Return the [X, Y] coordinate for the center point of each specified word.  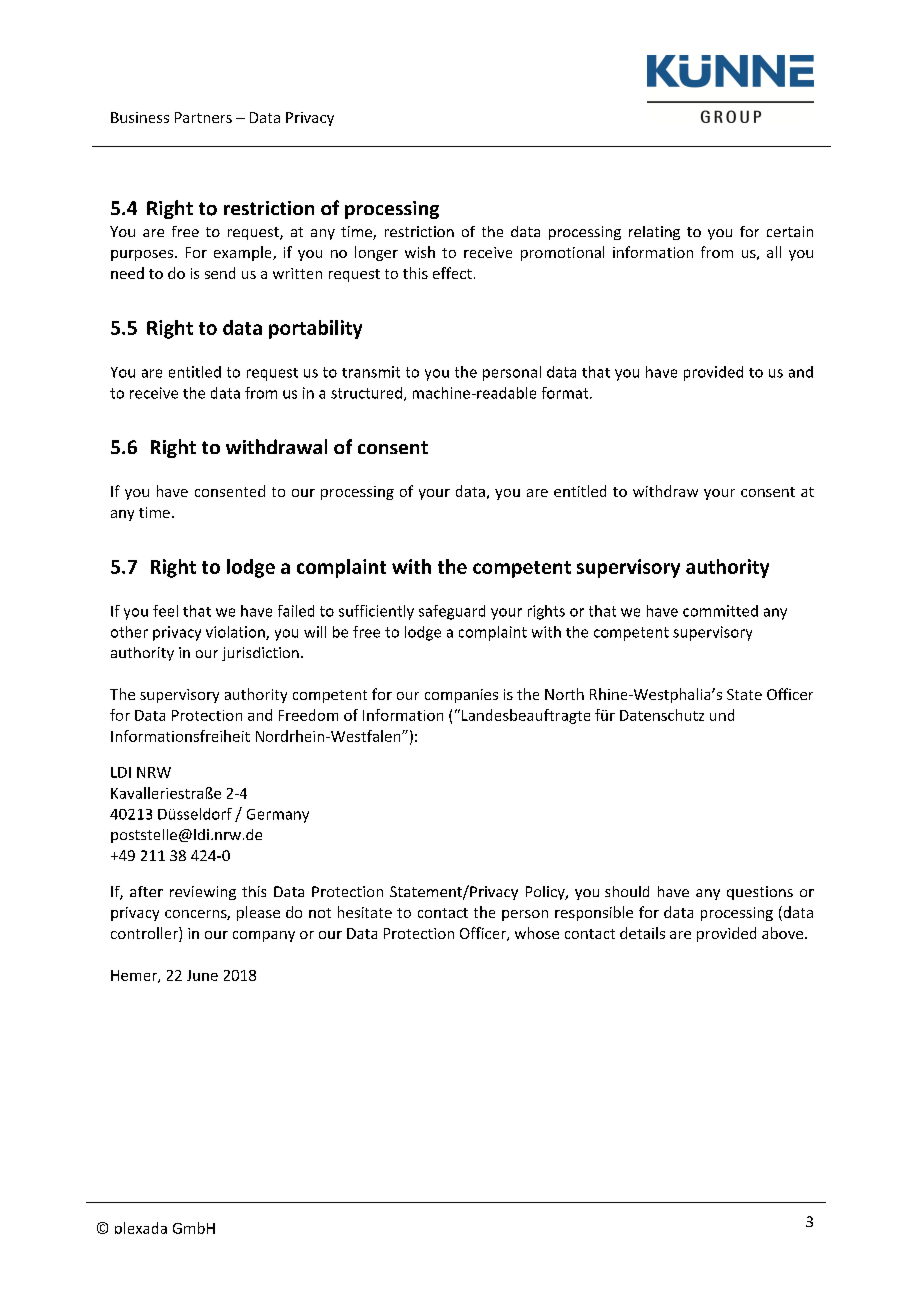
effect [452, 273]
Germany [278, 816]
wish [420, 252]
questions [760, 893]
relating [654, 233]
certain [790, 231]
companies [461, 696]
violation [236, 633]
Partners [203, 117]
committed [720, 611]
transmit [371, 372]
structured [368, 394]
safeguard [452, 612]
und [722, 715]
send [220, 273]
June [202, 975]
